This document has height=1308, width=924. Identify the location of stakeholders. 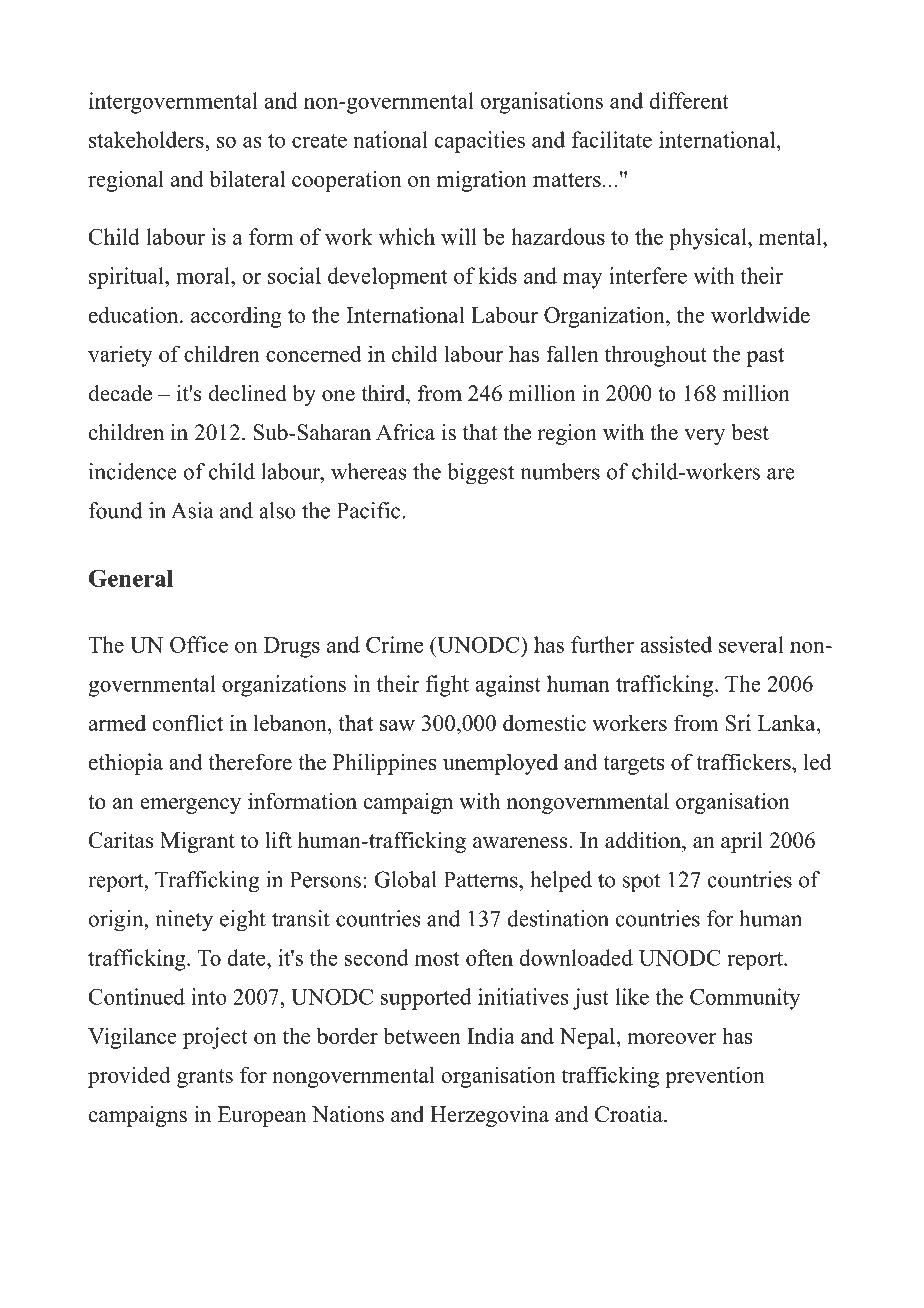
(147, 139).
